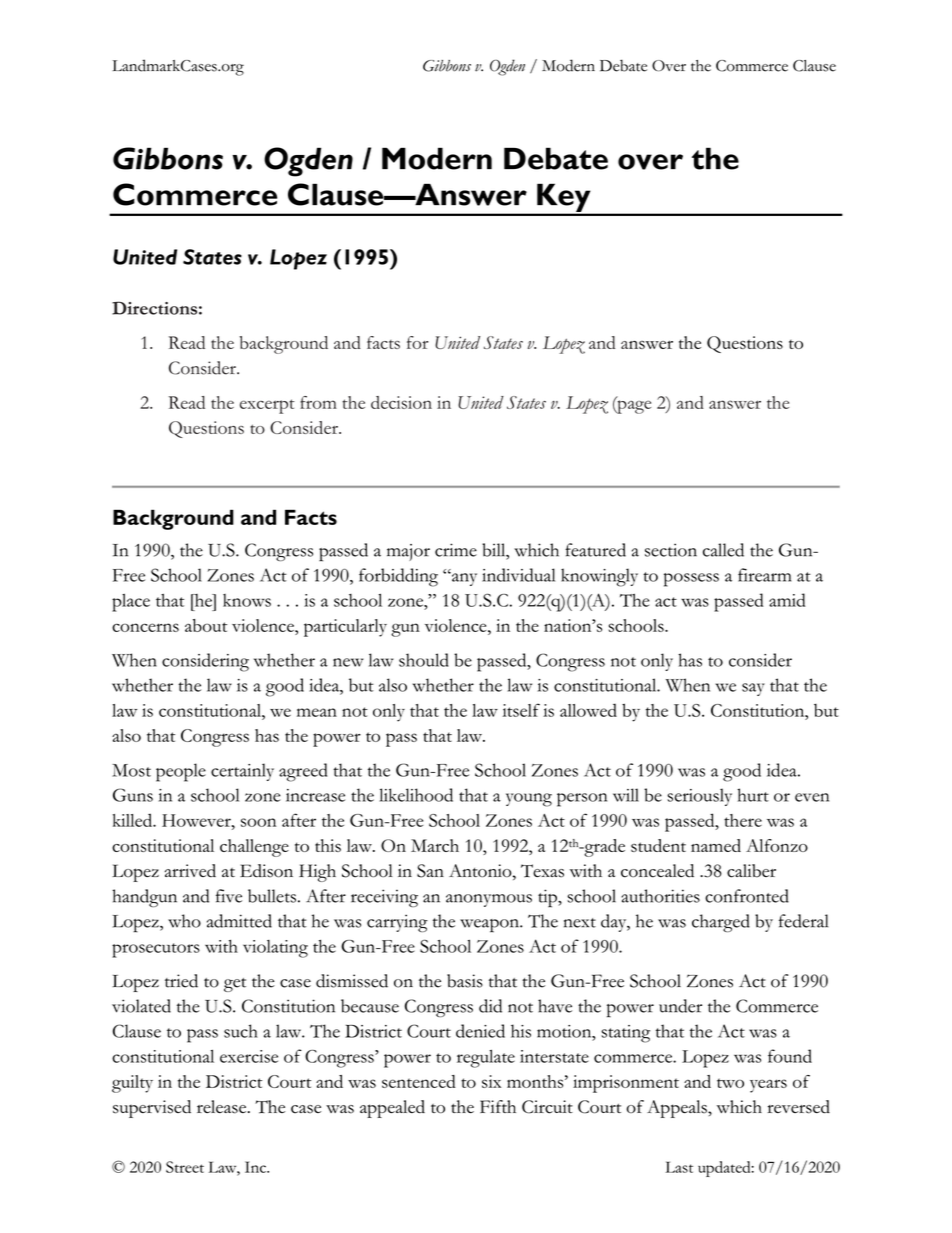  What do you see at coordinates (723, 550) in the page?
I see `called` at bounding box center [723, 550].
